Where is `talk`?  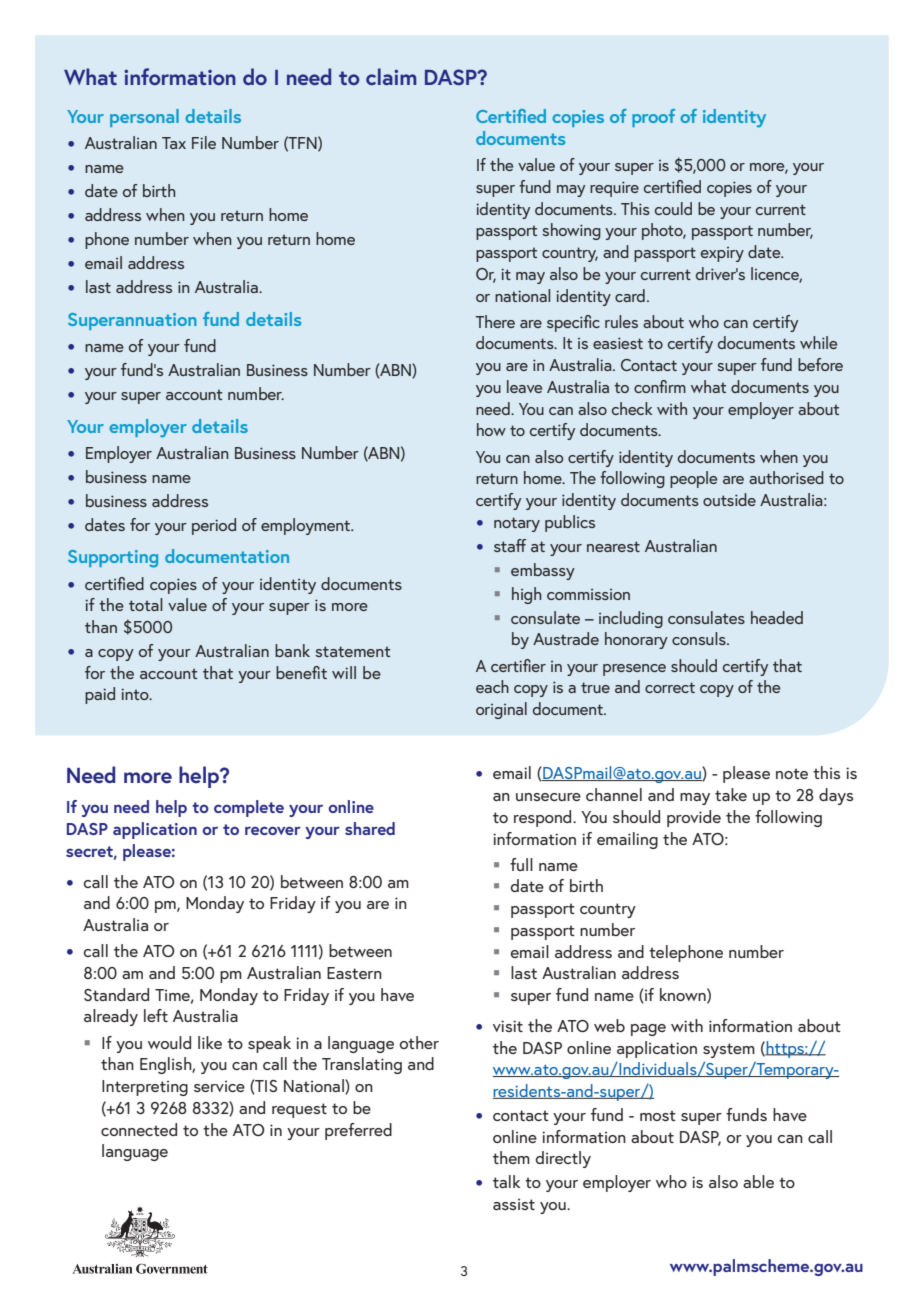
talk is located at coordinates (506, 1181).
